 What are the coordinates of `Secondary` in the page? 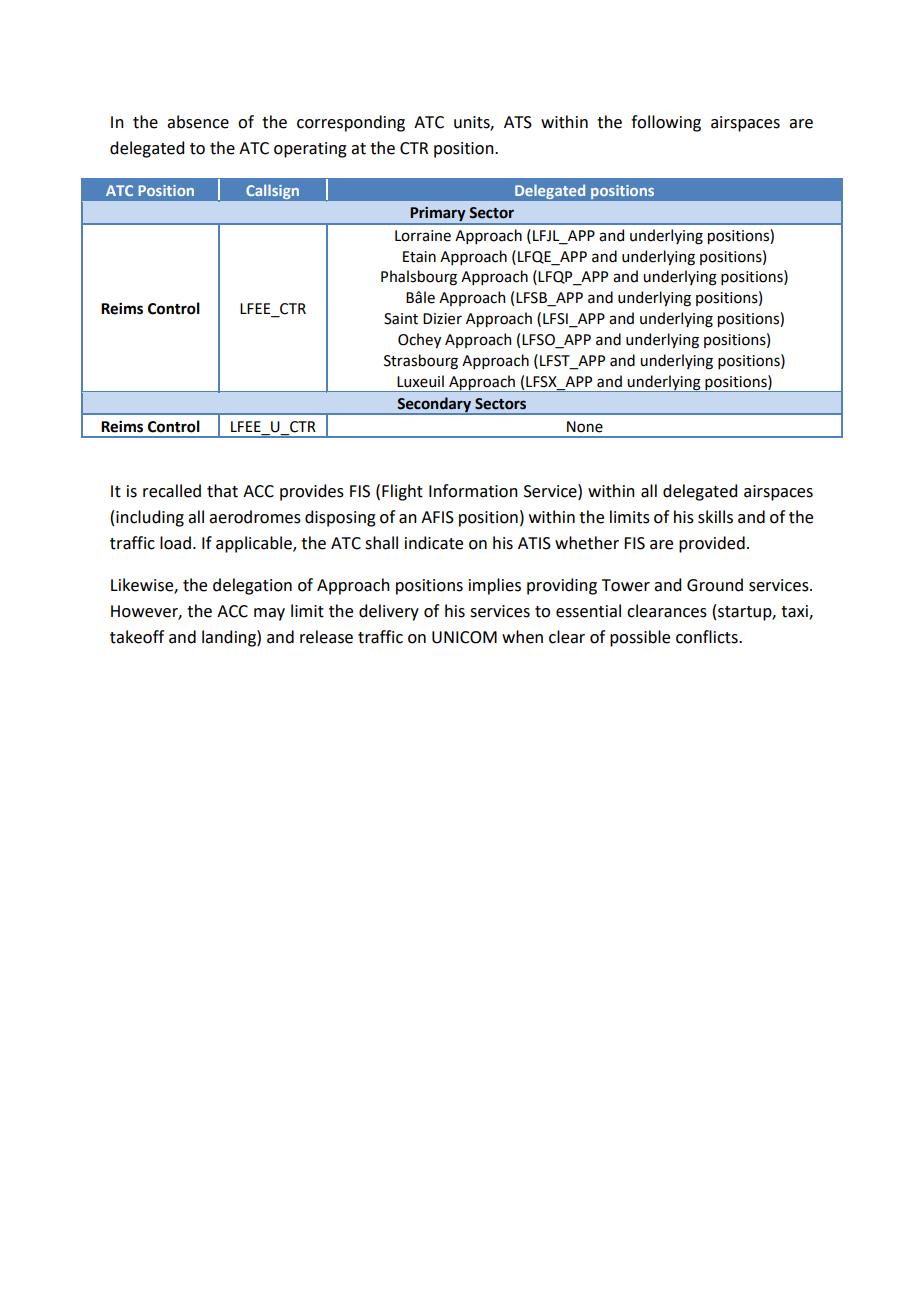 It's located at (434, 406).
